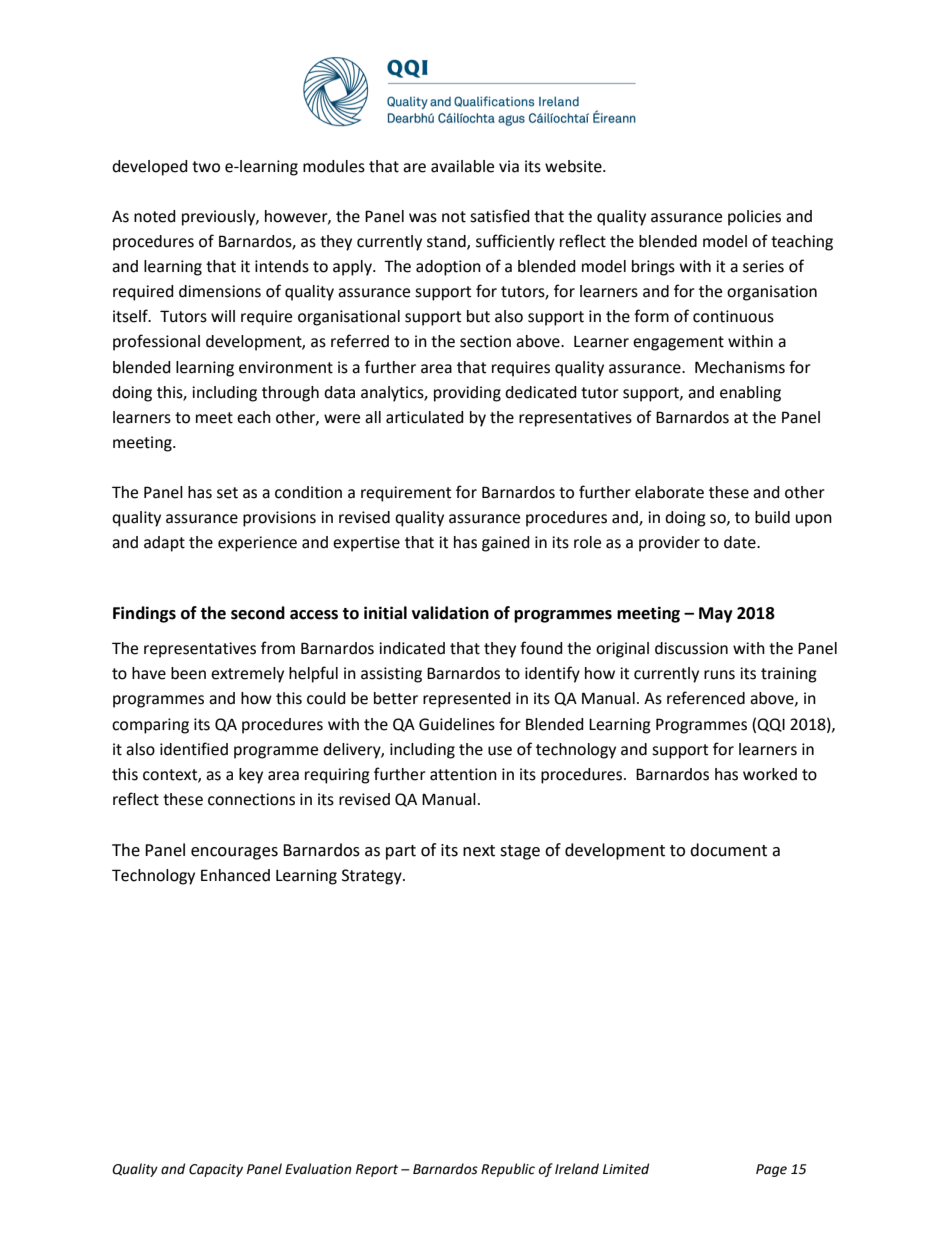 The image size is (952, 1233). What do you see at coordinates (771, 1170) in the screenshot?
I see `Page` at bounding box center [771, 1170].
